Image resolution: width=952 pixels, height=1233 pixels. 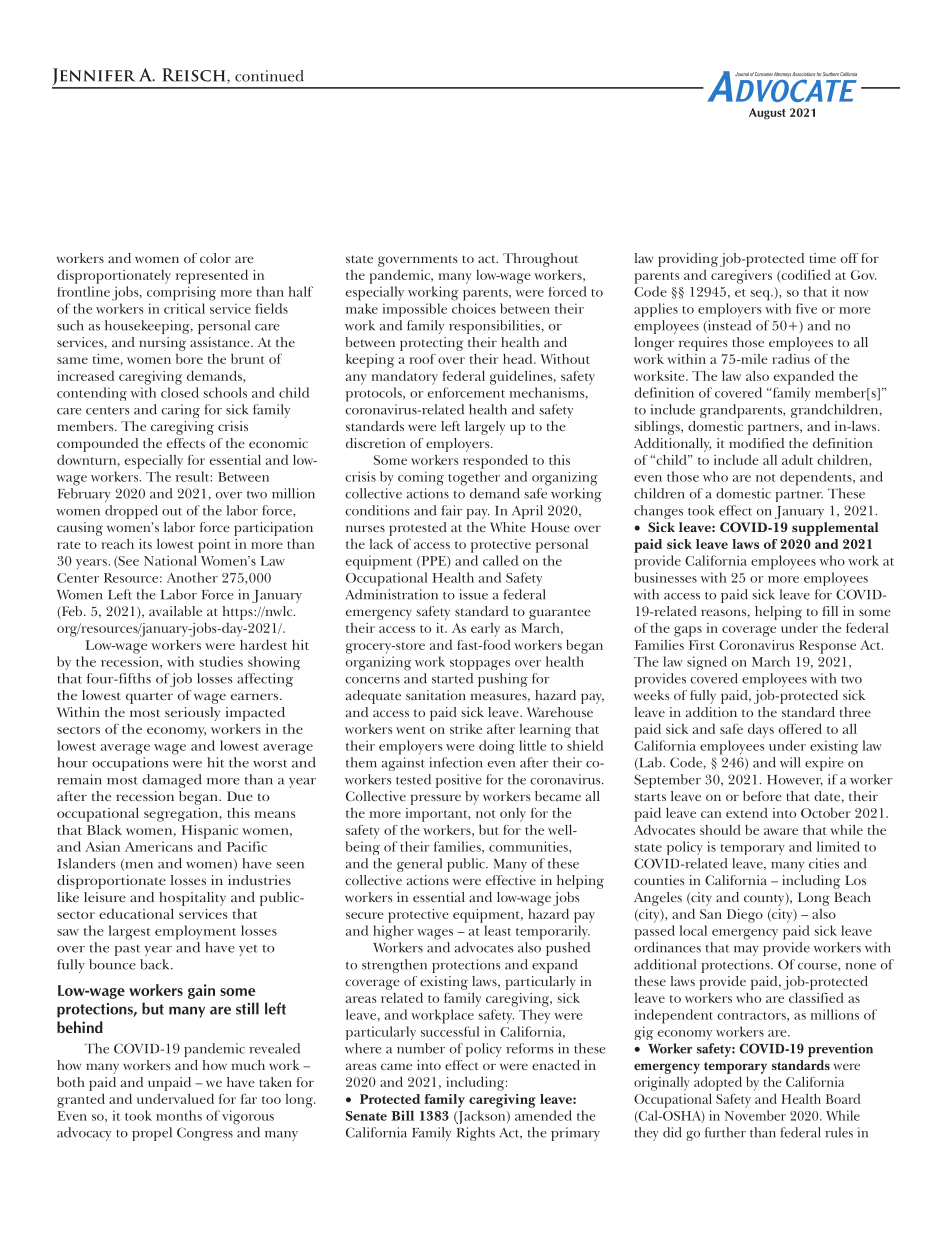 I want to click on November, so click(x=755, y=1115).
